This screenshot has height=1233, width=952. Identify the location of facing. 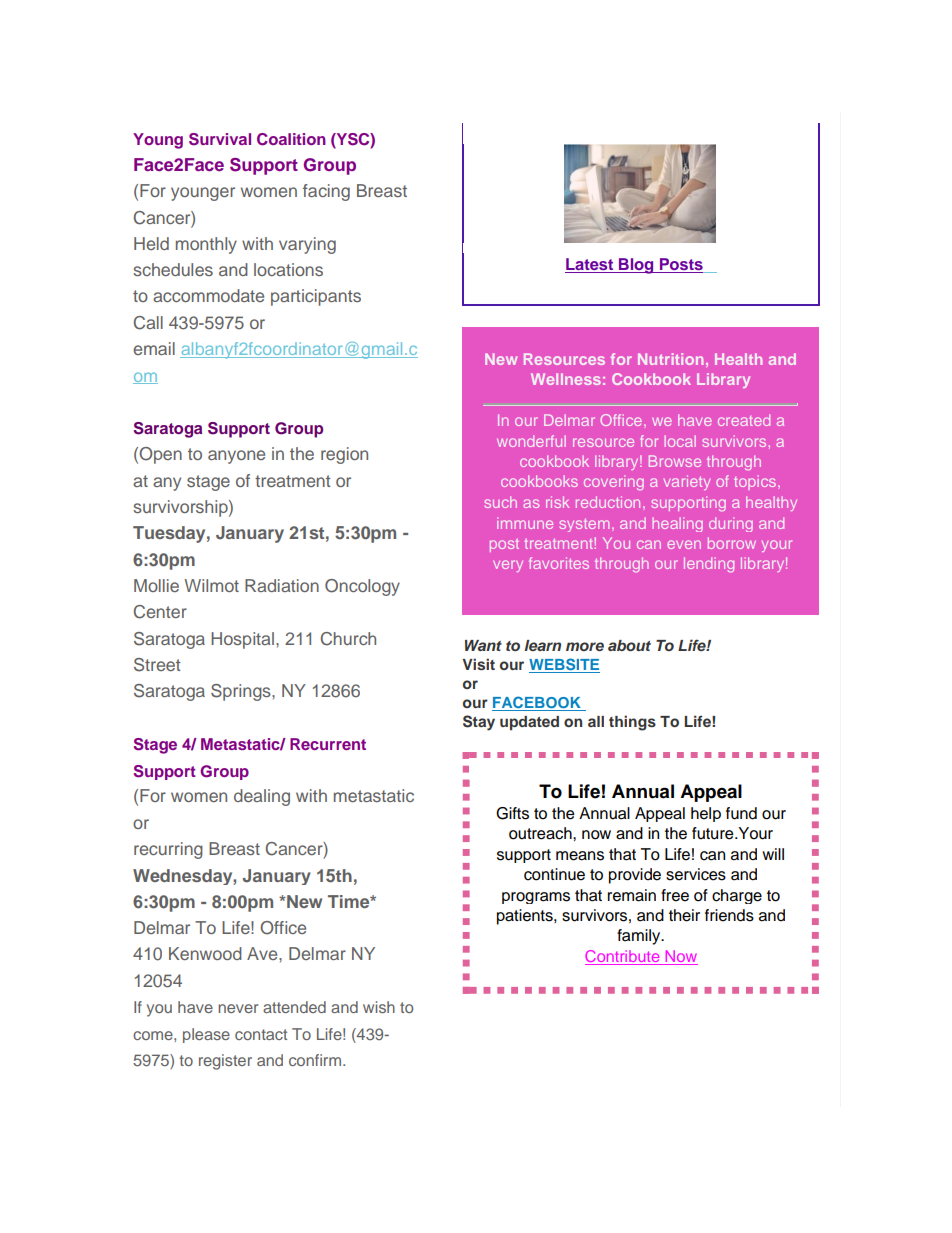
(326, 192).
